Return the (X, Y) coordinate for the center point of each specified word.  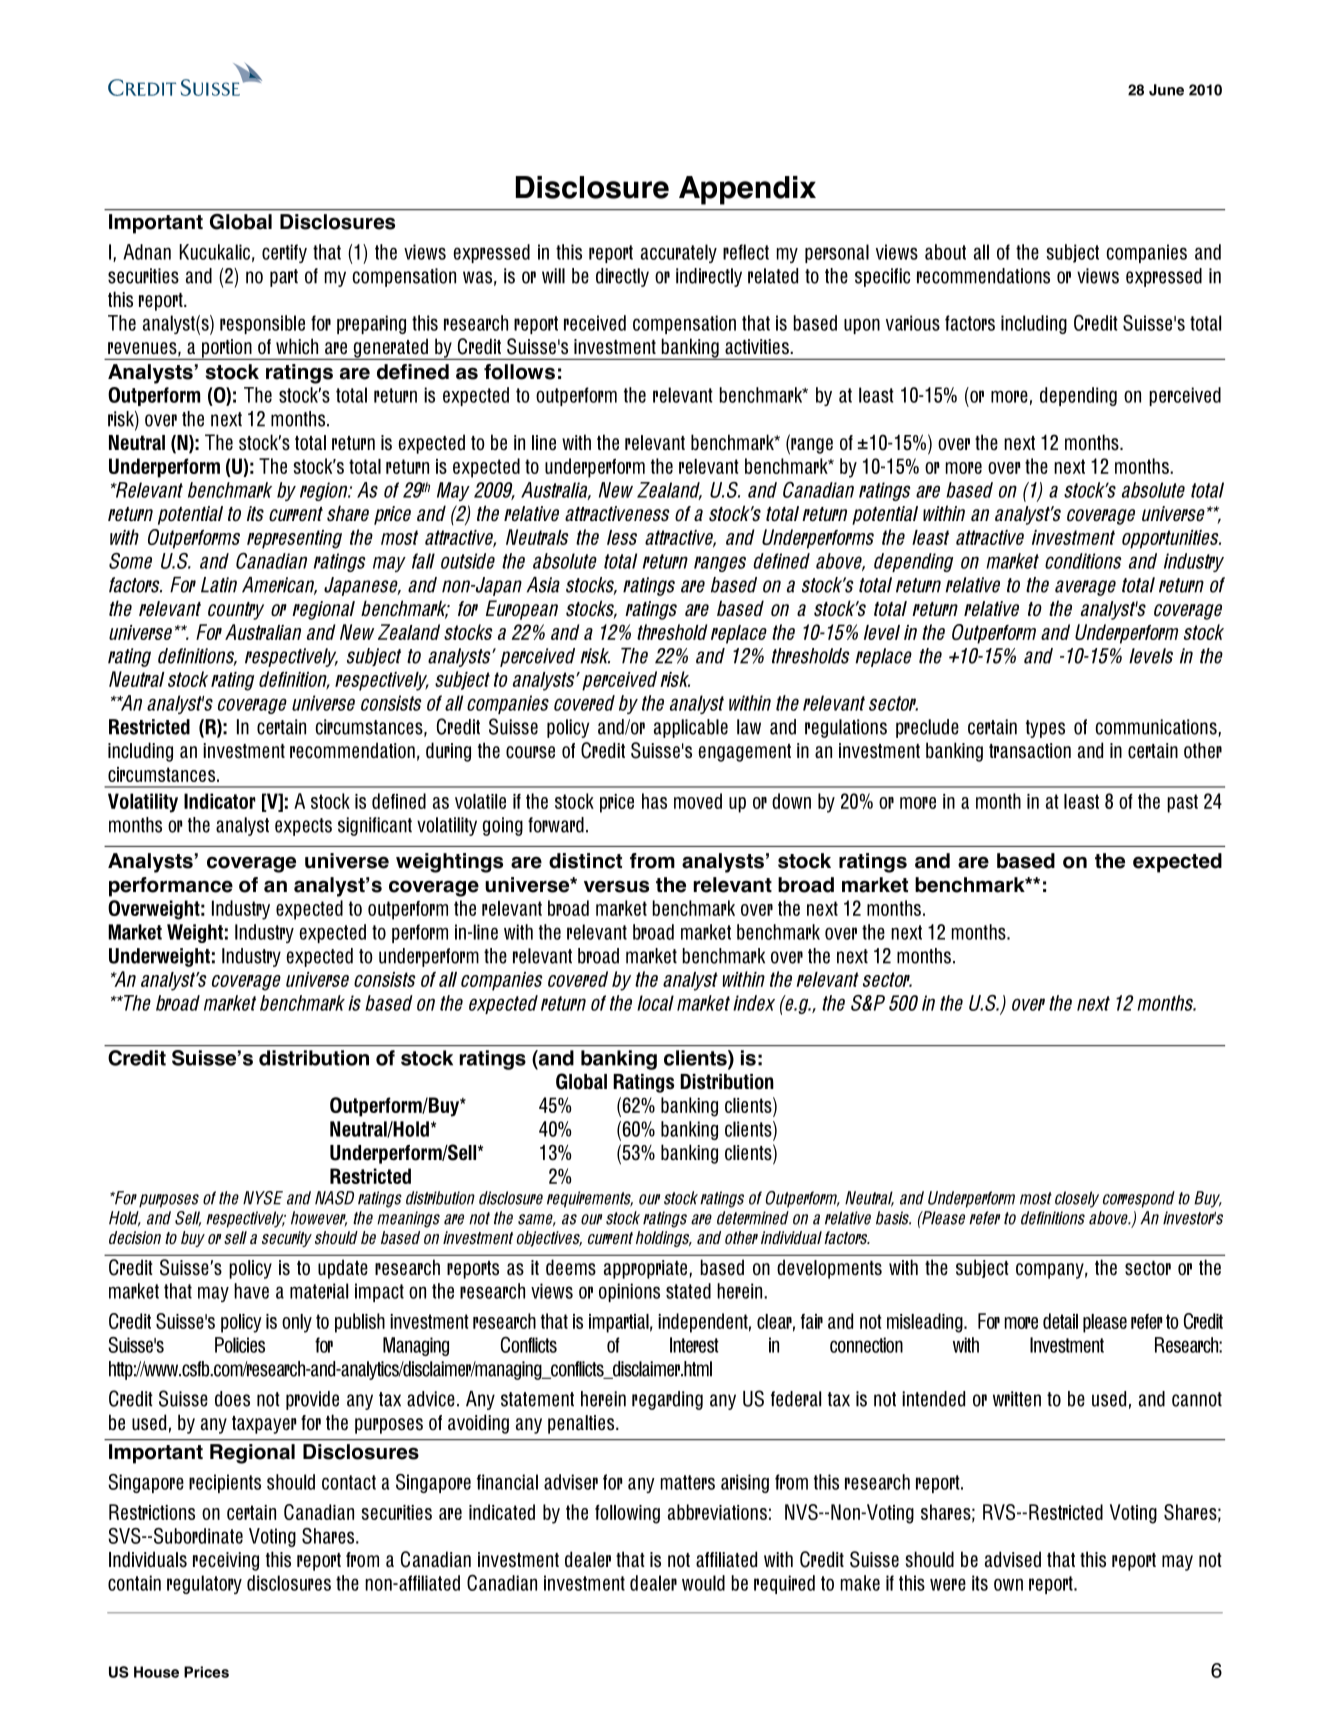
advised (1013, 1559)
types (1045, 729)
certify (284, 253)
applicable (691, 728)
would (703, 1583)
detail (1060, 1321)
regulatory (204, 1584)
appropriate (647, 1269)
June (1166, 90)
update (343, 1269)
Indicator (220, 801)
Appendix (747, 190)
